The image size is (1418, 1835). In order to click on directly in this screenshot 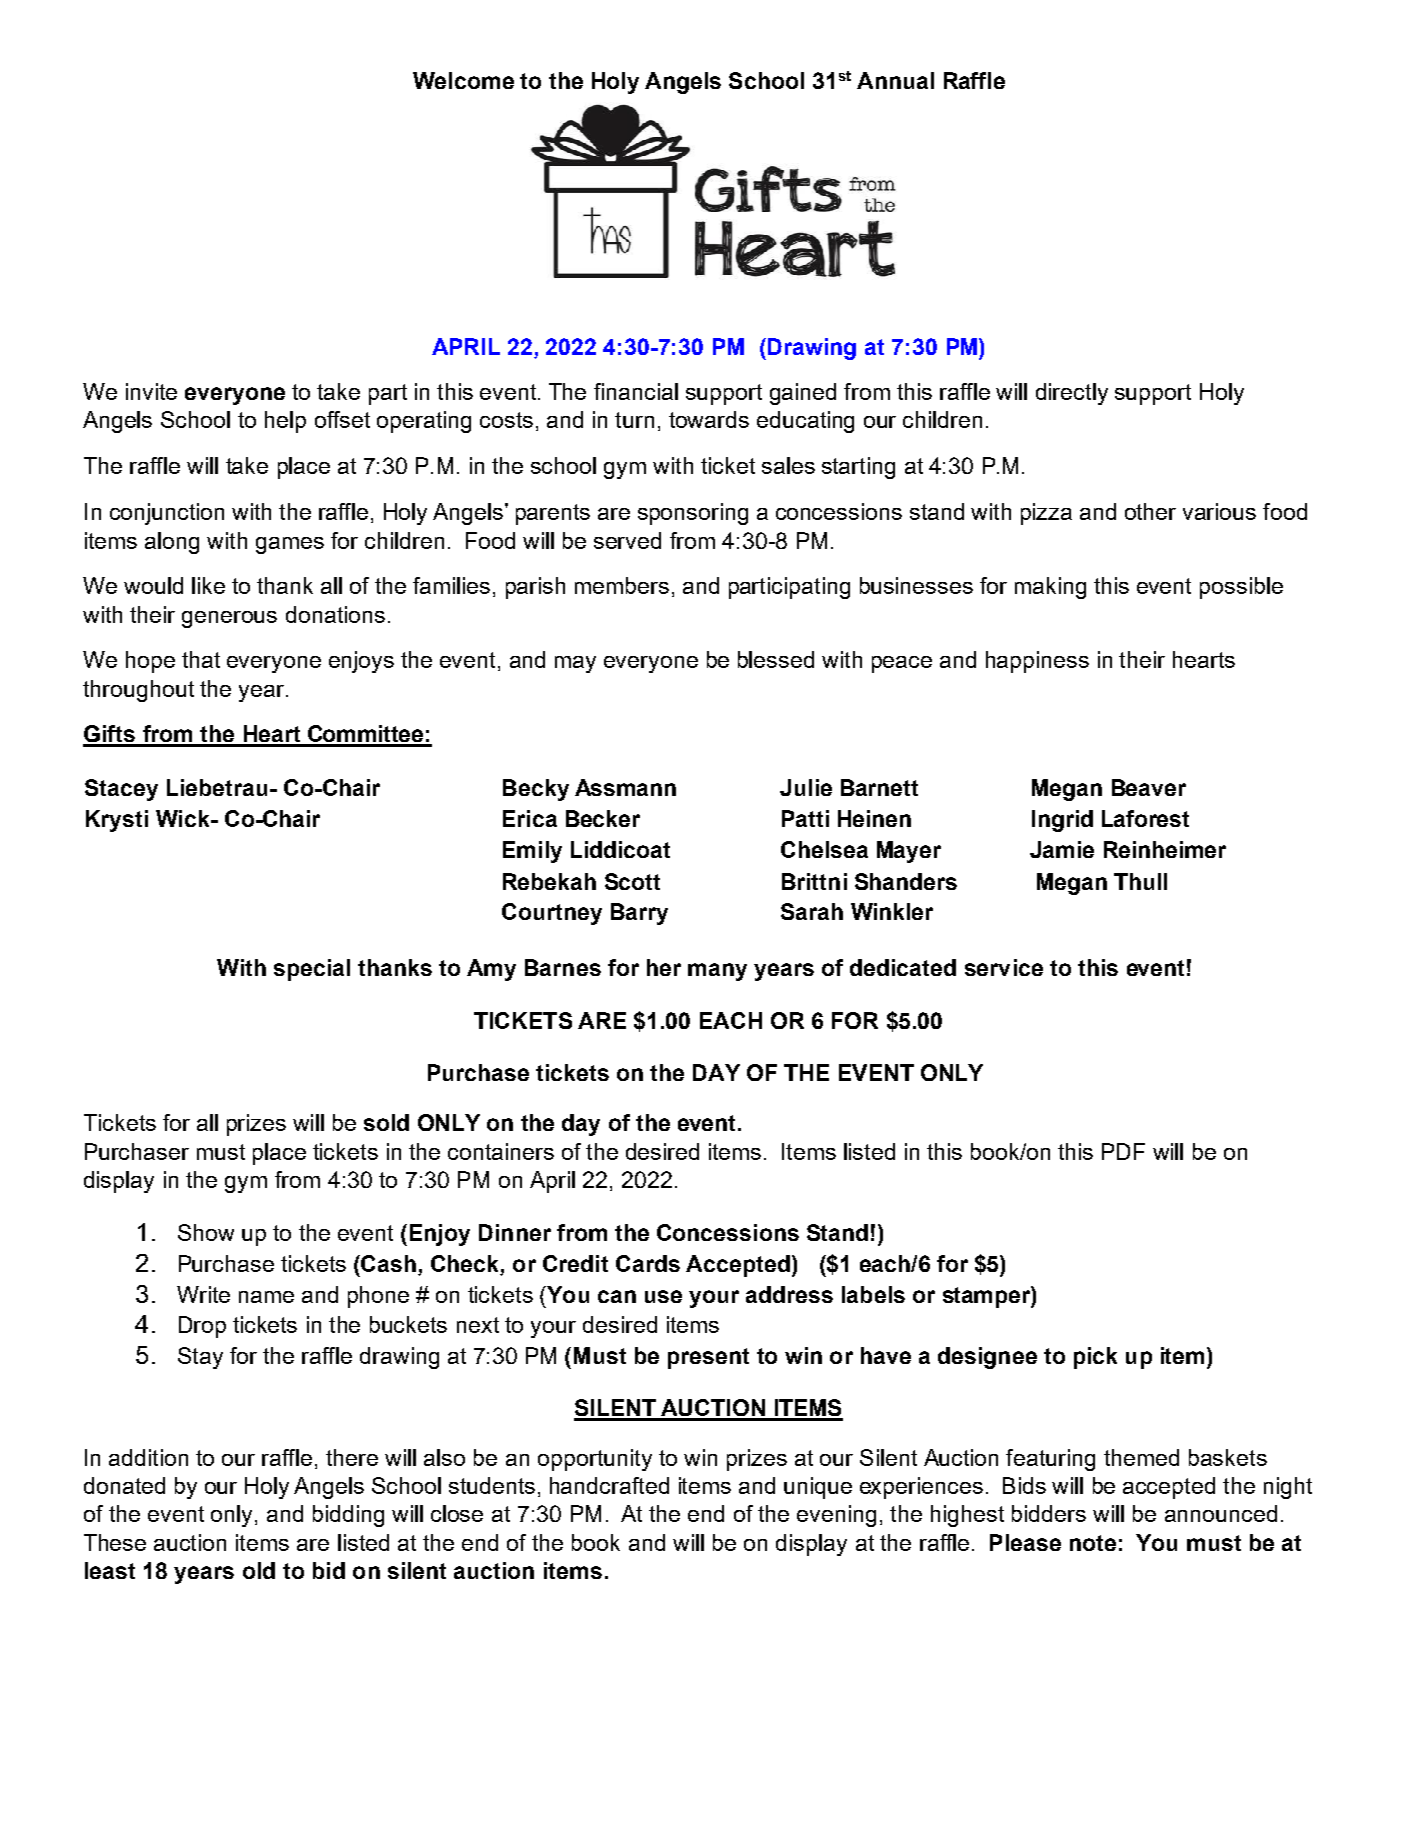, I will do `click(1072, 394)`.
